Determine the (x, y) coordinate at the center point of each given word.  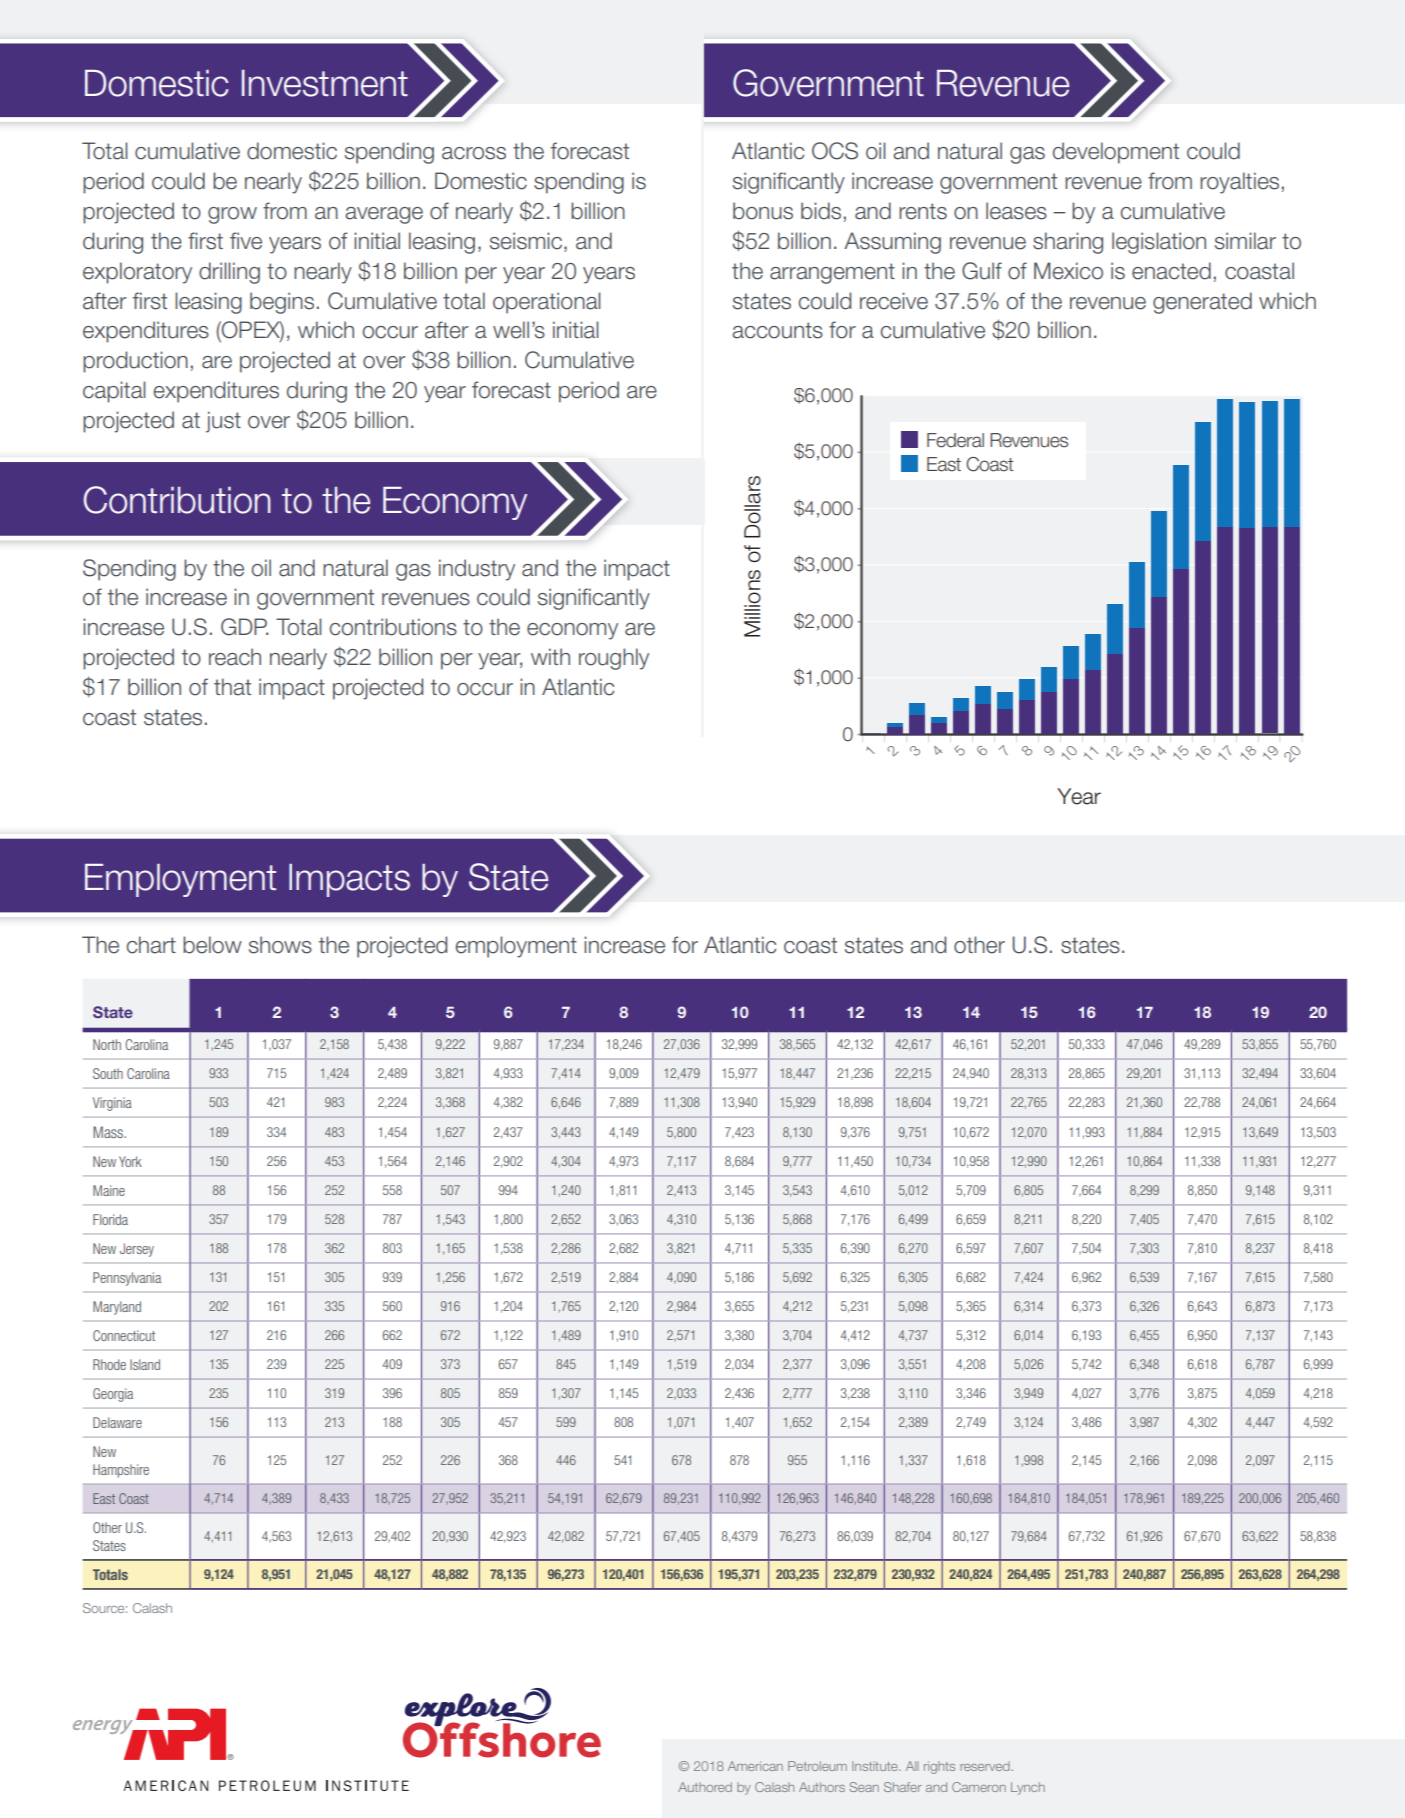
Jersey (137, 1250)
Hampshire (121, 1471)
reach (235, 657)
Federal (955, 440)
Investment (325, 83)
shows (280, 945)
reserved (985, 1766)
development (1116, 153)
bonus (763, 211)
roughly (614, 659)
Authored (705, 1787)
